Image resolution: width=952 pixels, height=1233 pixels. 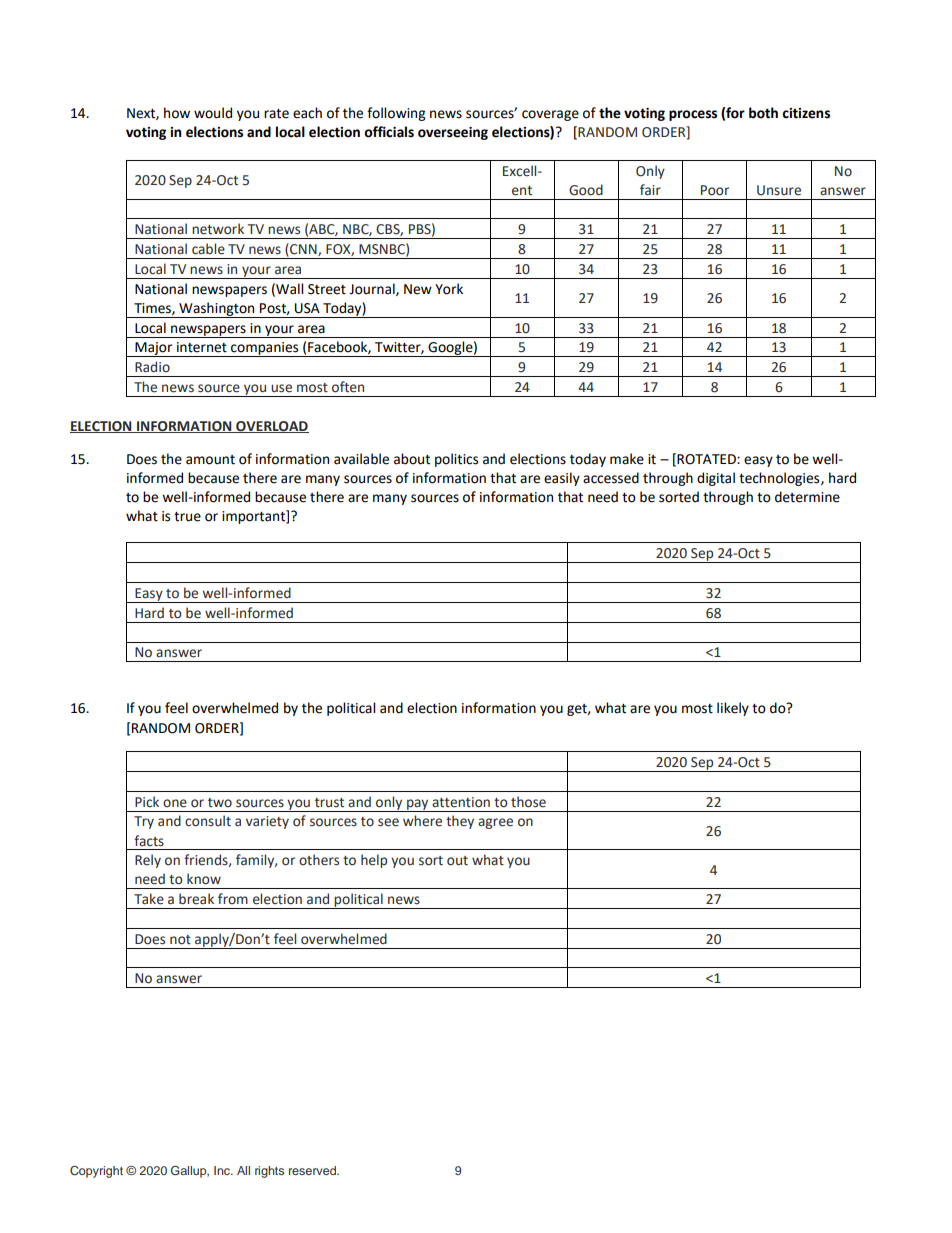 I want to click on true, so click(x=187, y=517).
